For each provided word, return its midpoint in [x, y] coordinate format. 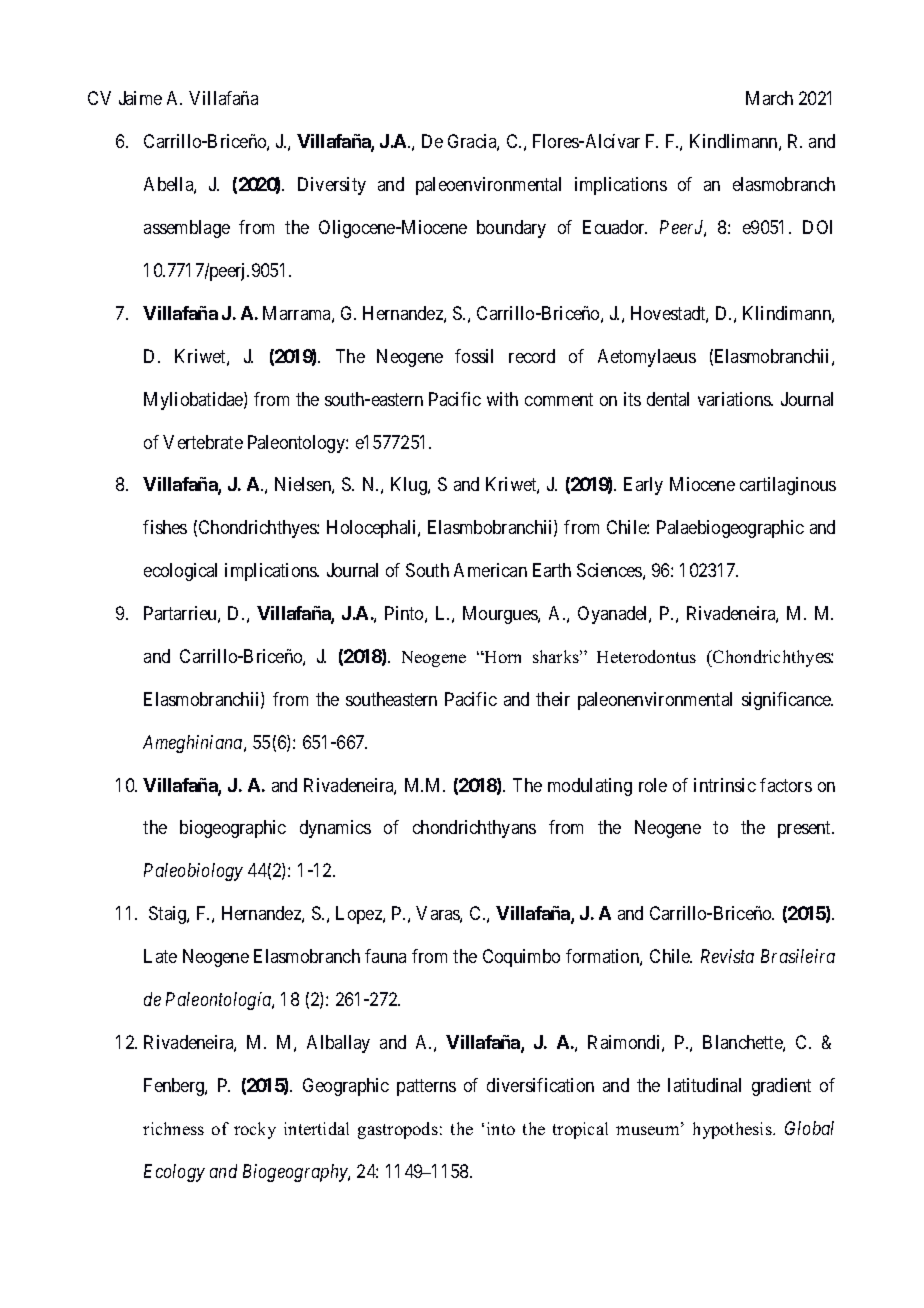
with [502, 399]
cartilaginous [788, 486]
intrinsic [725, 785]
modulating [590, 787]
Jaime [140, 98]
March [769, 98]
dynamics [335, 829]
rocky [255, 1130]
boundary [511, 229]
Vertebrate [203, 442]
